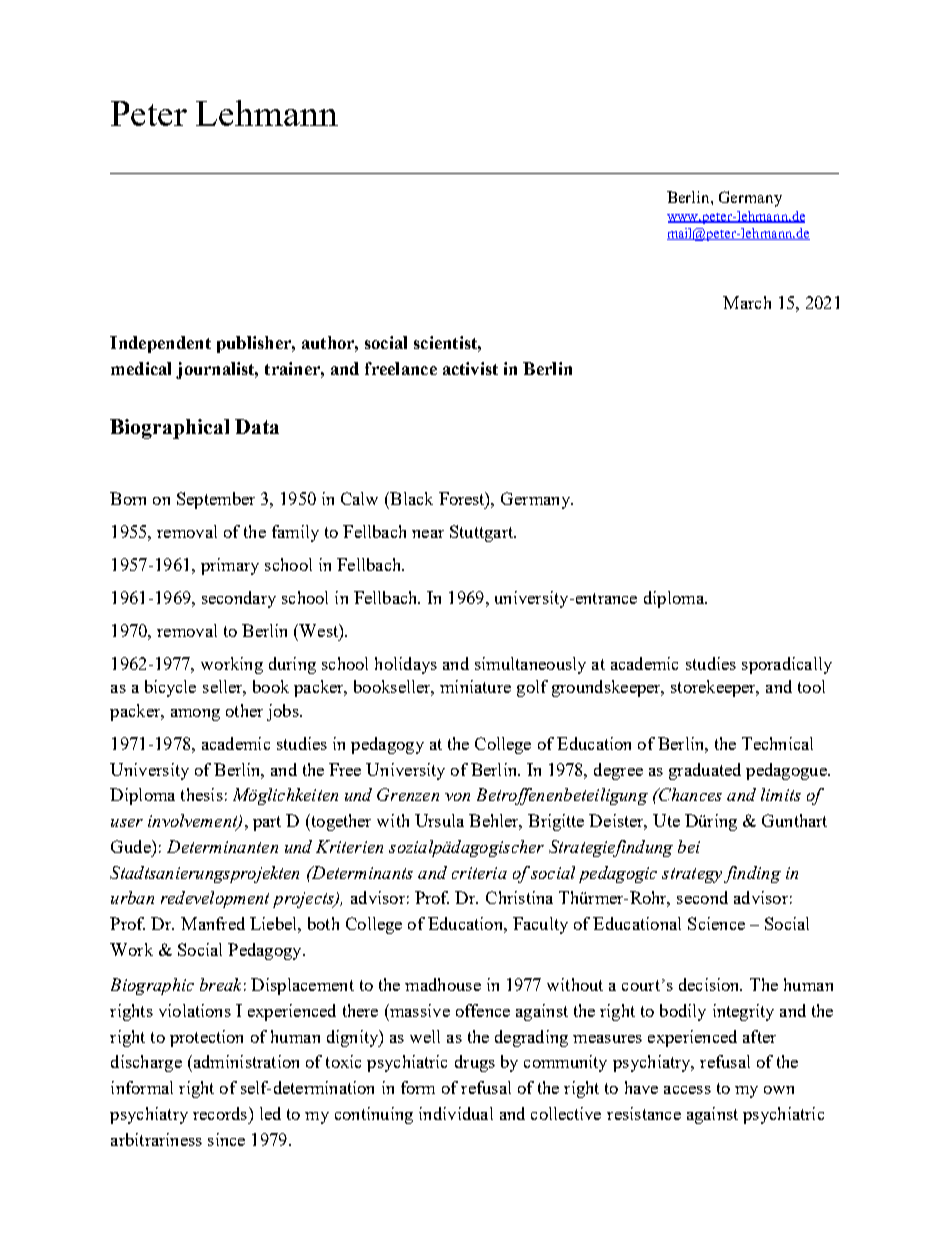  What do you see at coordinates (747, 302) in the document?
I see `March` at bounding box center [747, 302].
